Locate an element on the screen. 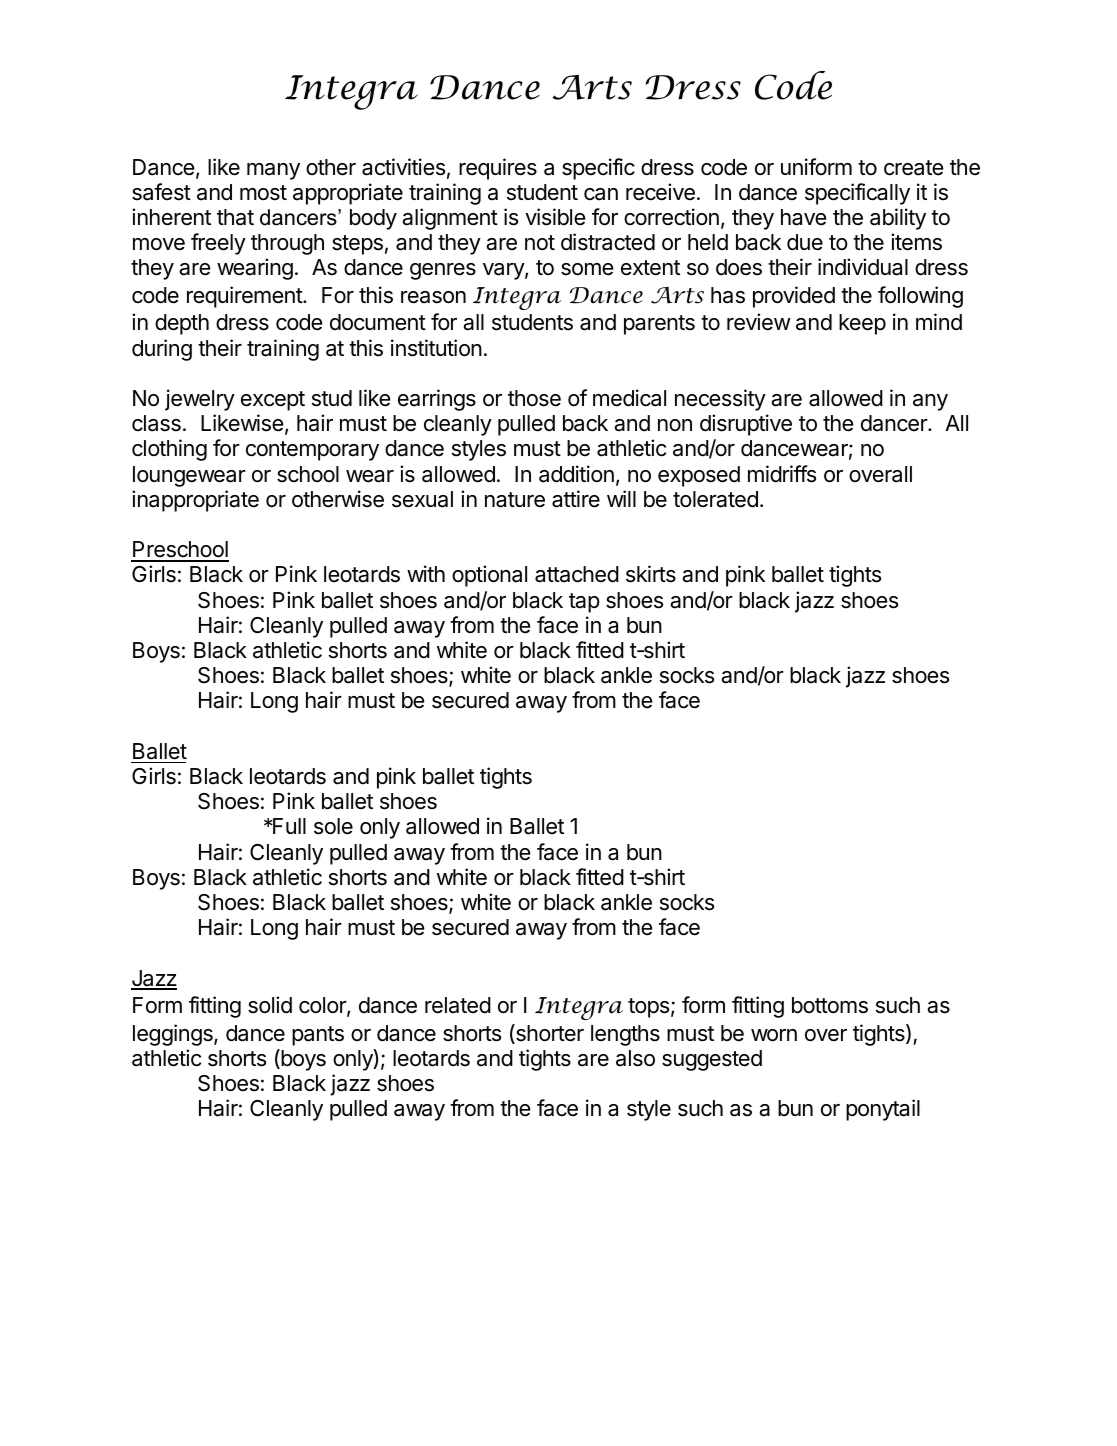 Image resolution: width=1117 pixels, height=1446 pixels. have is located at coordinates (803, 217).
